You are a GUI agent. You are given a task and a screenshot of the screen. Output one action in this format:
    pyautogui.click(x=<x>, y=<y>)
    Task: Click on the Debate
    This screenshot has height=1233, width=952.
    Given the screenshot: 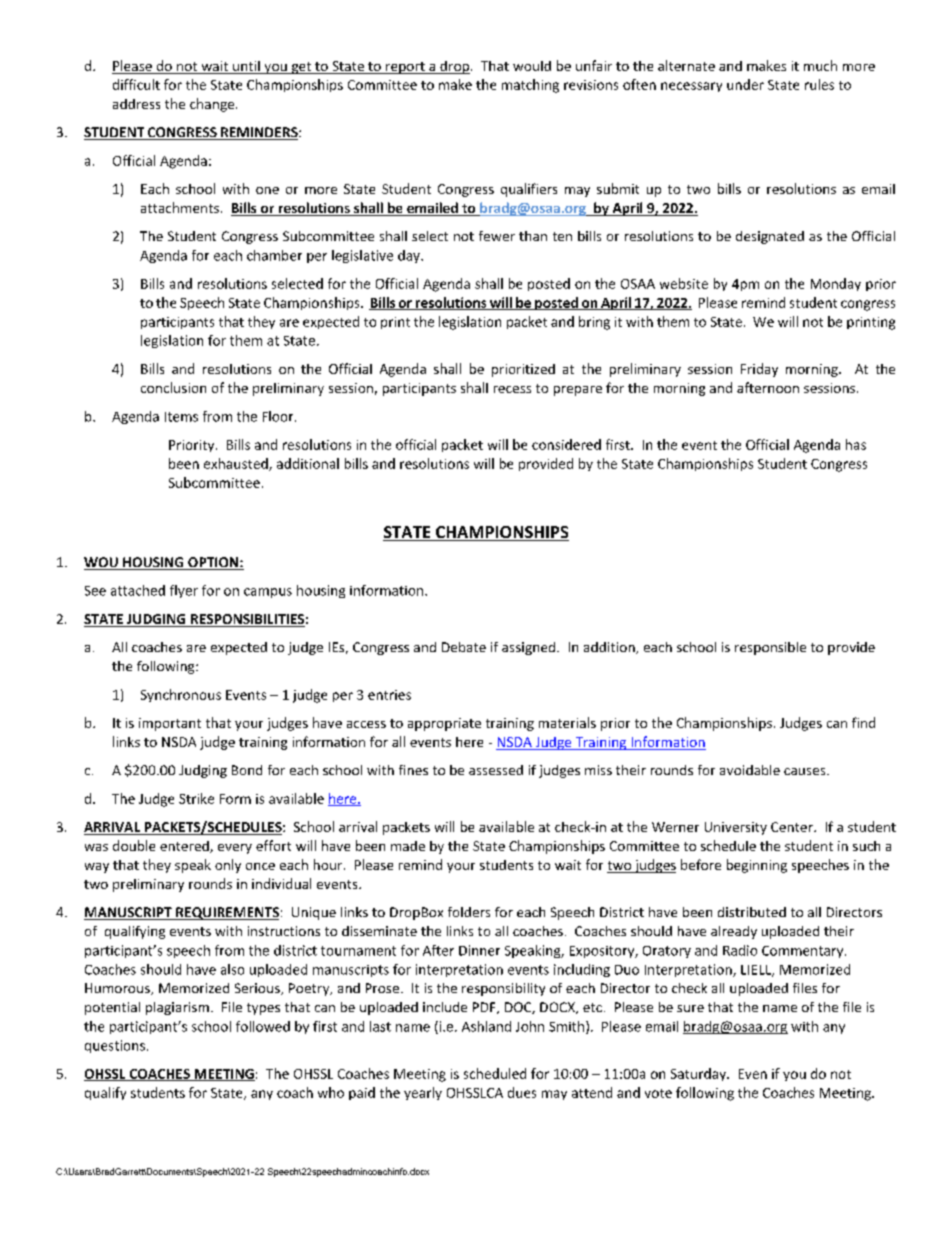 What is the action you would take?
    pyautogui.click(x=464, y=647)
